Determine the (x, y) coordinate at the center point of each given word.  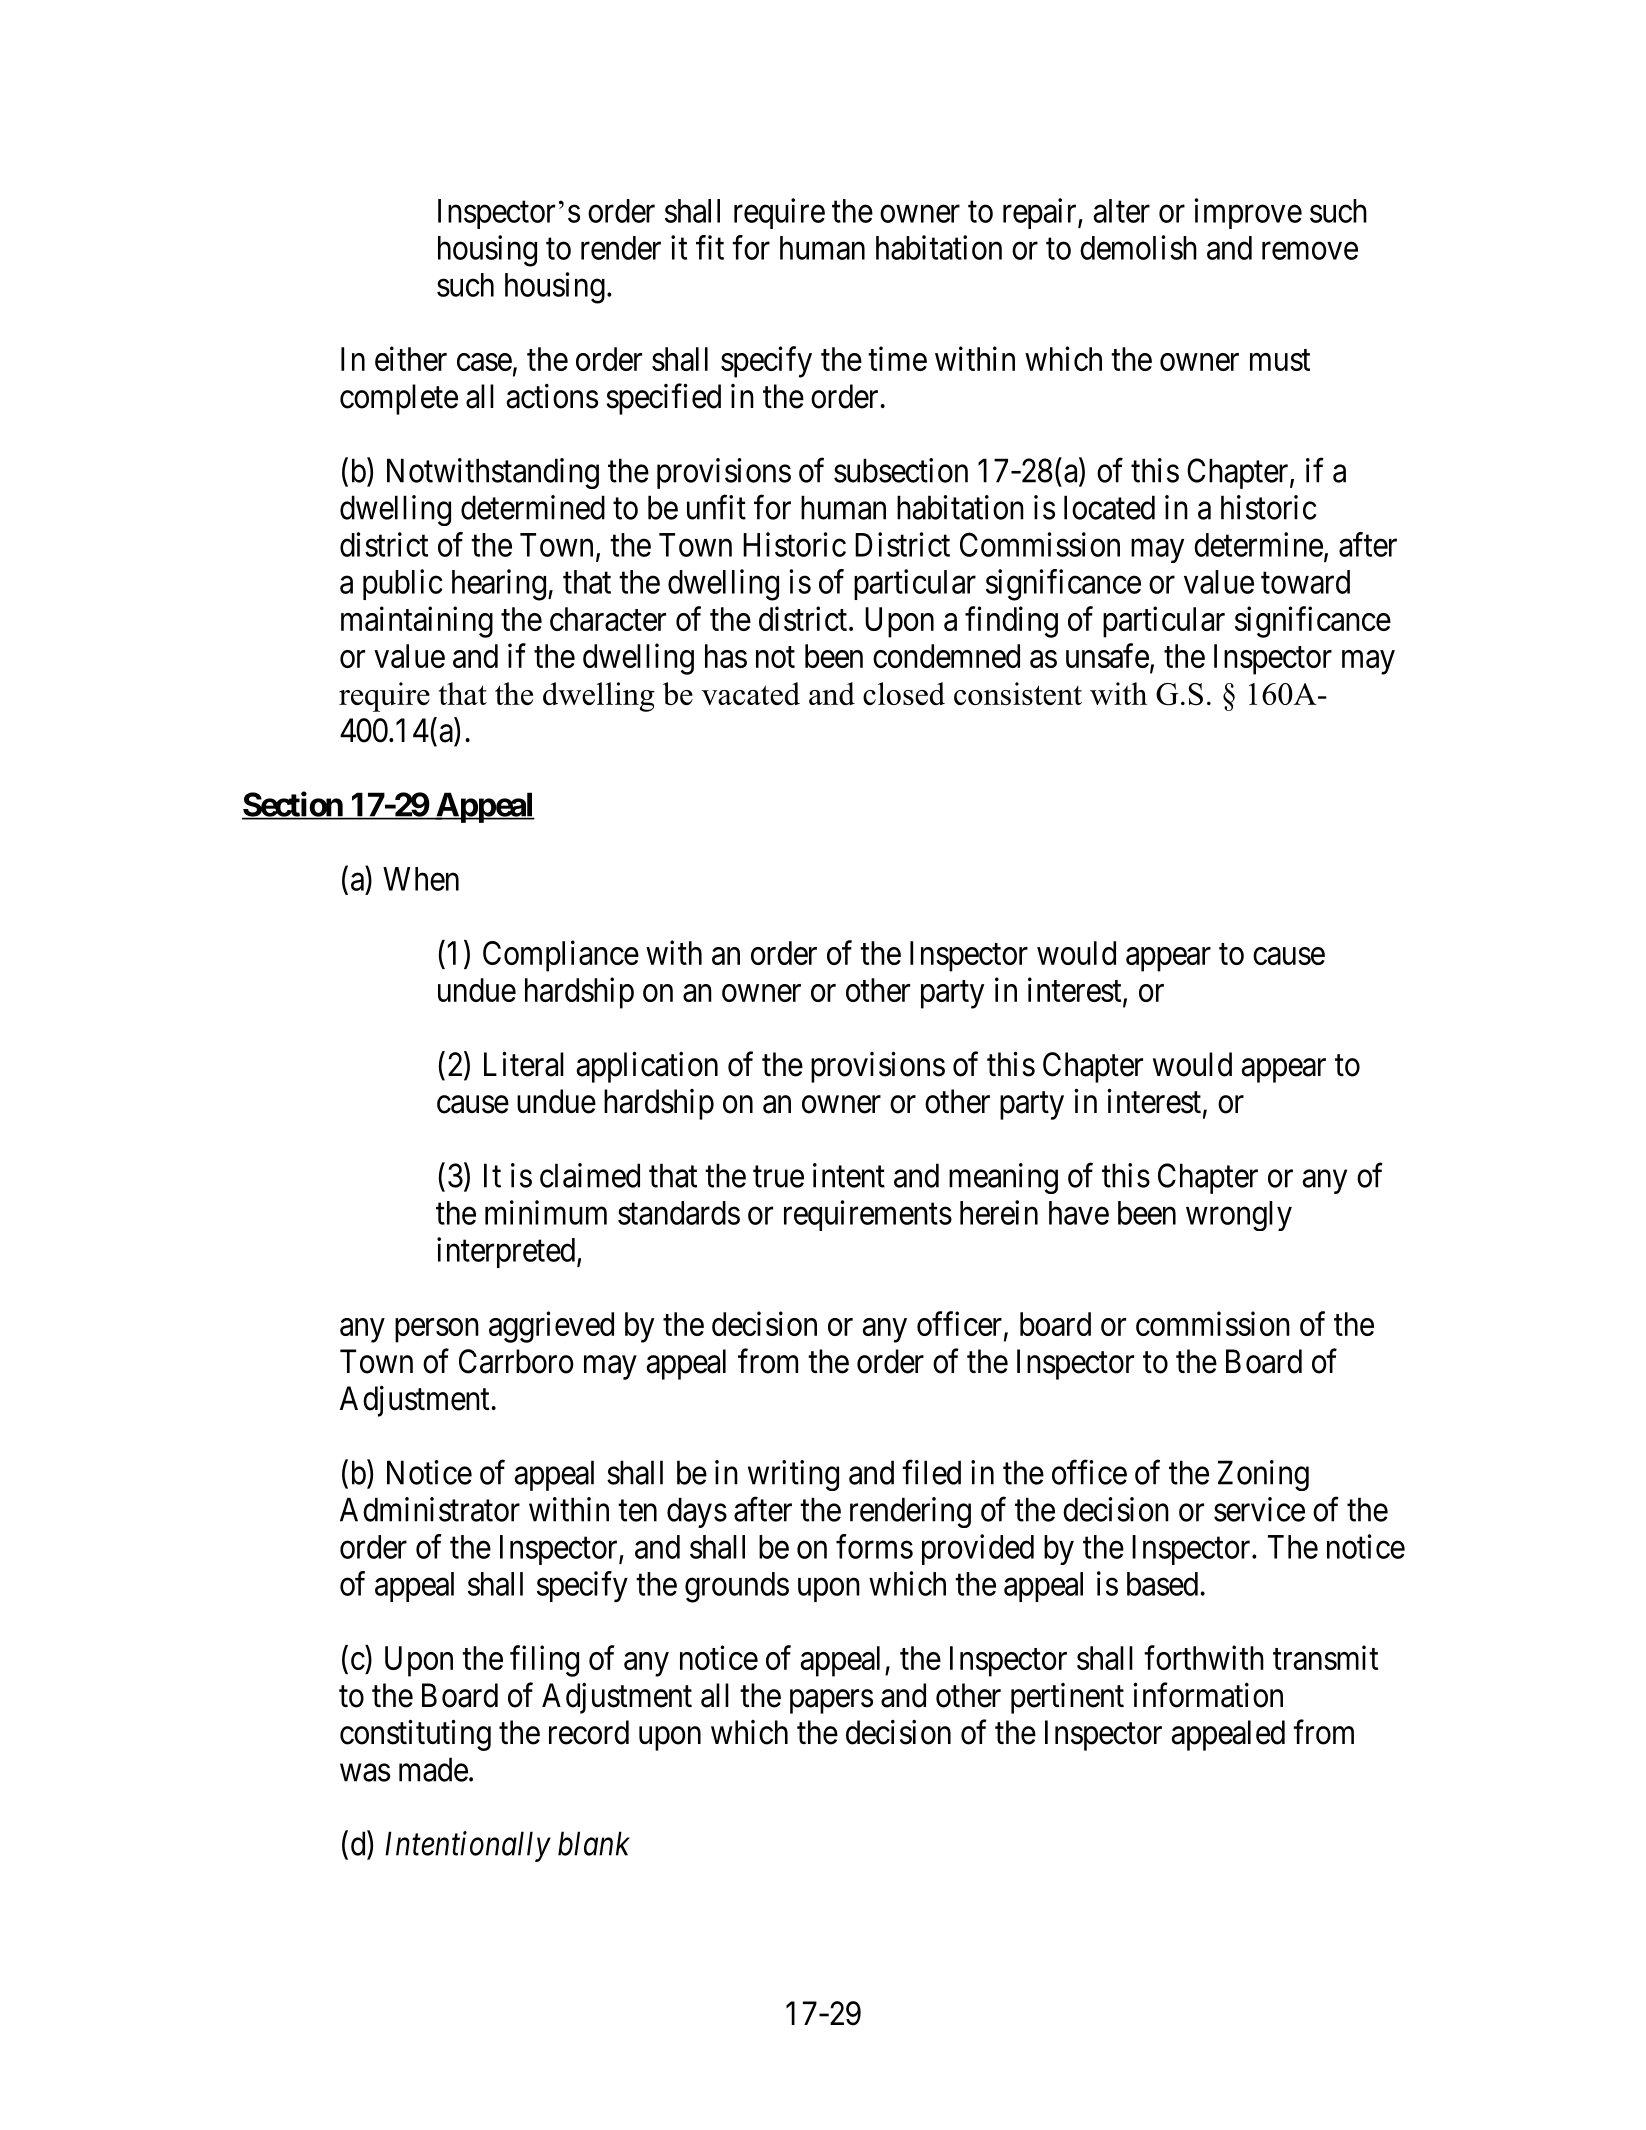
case (484, 362)
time (897, 358)
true (778, 1177)
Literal (524, 1064)
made (433, 1769)
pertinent (1067, 1698)
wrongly (1239, 1216)
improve (1248, 213)
